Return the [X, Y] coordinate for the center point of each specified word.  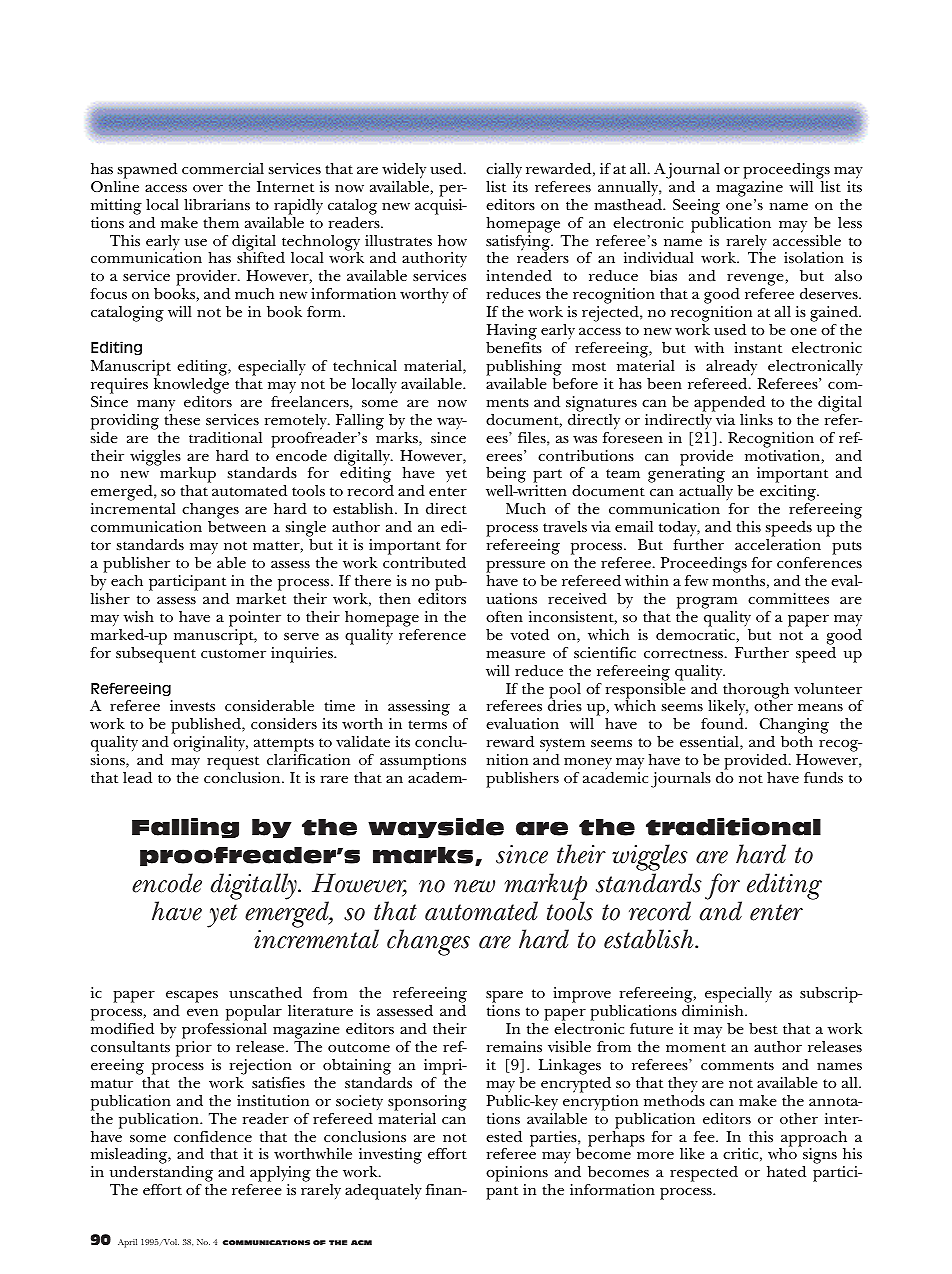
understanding [161, 1175]
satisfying [519, 244]
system [562, 746]
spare [504, 998]
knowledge [191, 386]
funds [823, 777]
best [763, 1028]
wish [138, 616]
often [504, 616]
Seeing [696, 207]
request [233, 764]
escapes [192, 998]
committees [788, 598]
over [208, 188]
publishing [524, 368]
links [756, 419]
